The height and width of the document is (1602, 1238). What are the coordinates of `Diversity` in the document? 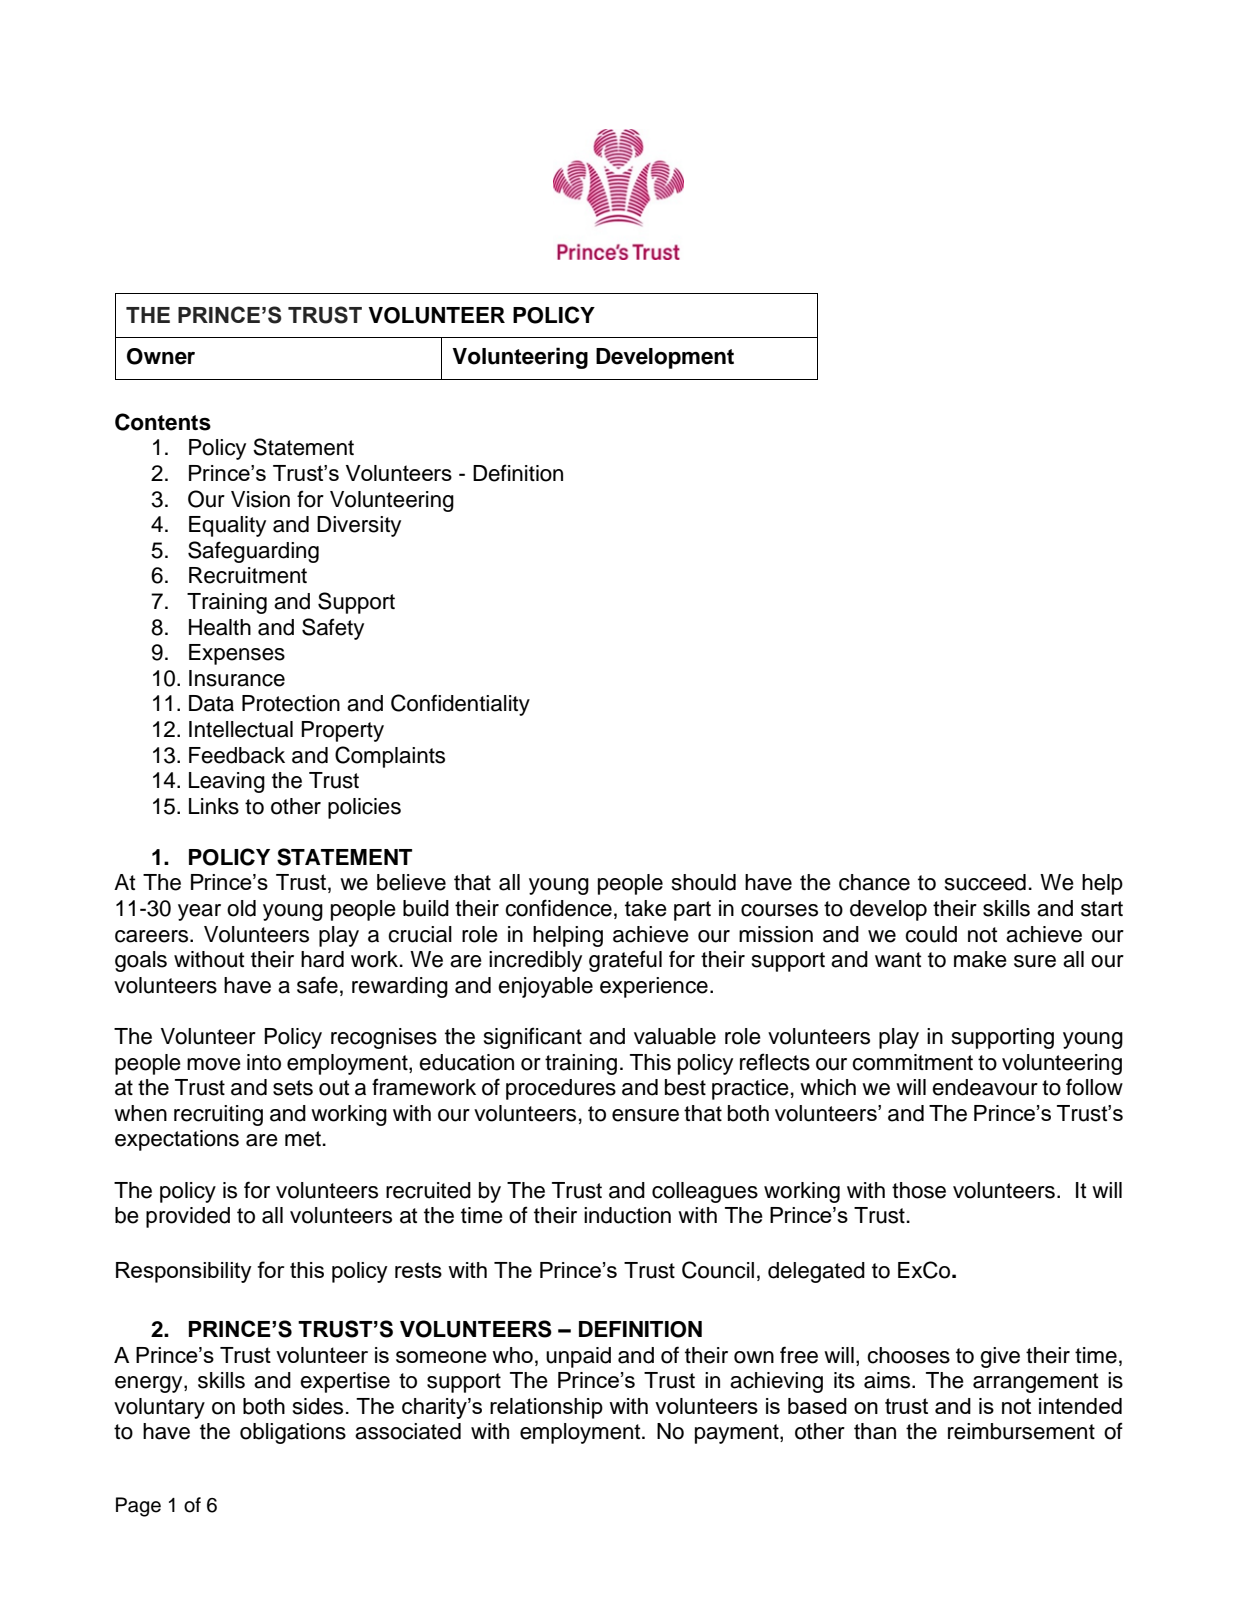 It's located at (359, 526).
